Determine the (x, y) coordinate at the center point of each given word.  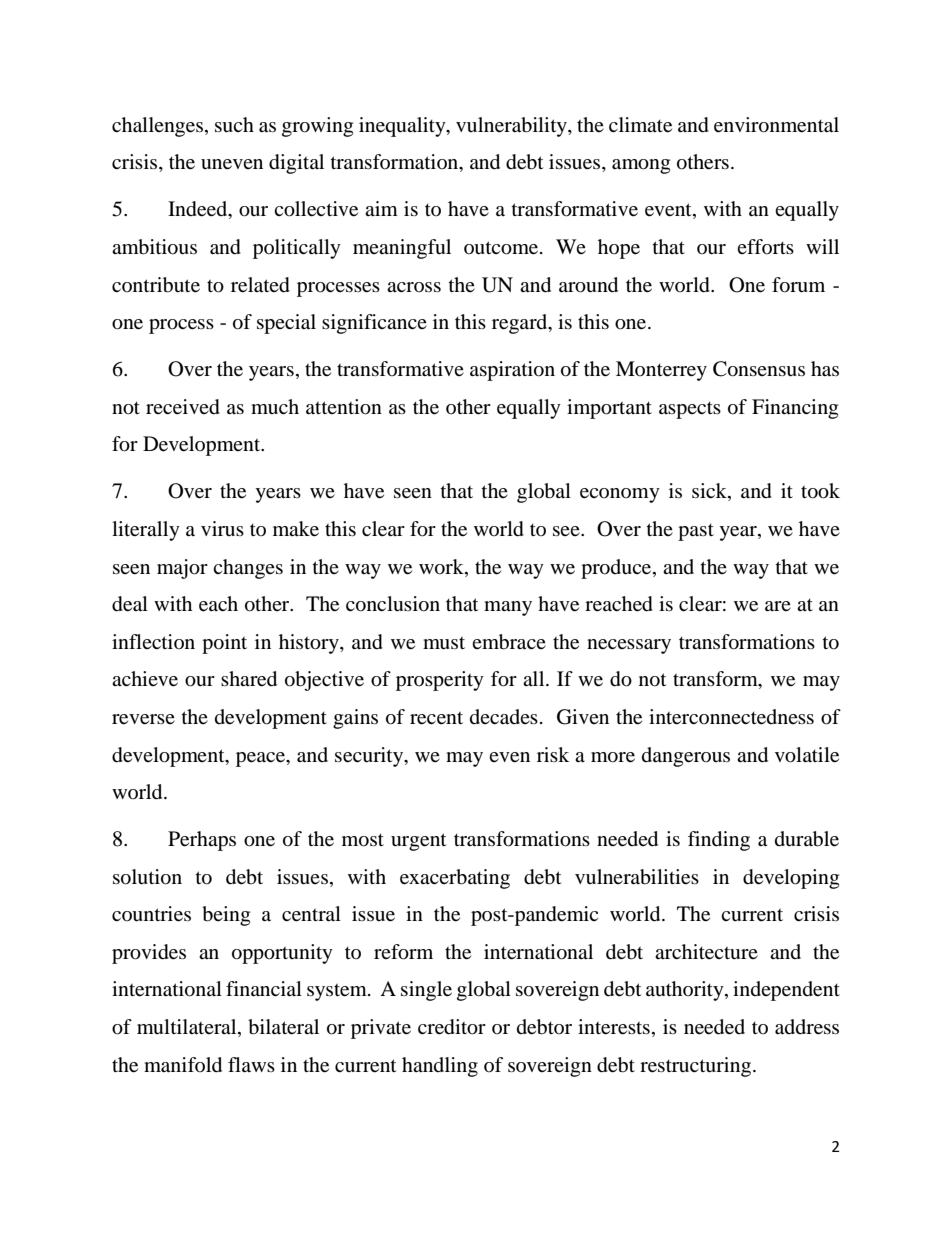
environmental (776, 125)
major (182, 569)
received (183, 407)
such (234, 125)
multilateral (188, 1028)
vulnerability (512, 127)
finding (719, 841)
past (696, 532)
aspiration (512, 371)
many (508, 608)
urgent (418, 842)
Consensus (759, 369)
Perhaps (202, 841)
